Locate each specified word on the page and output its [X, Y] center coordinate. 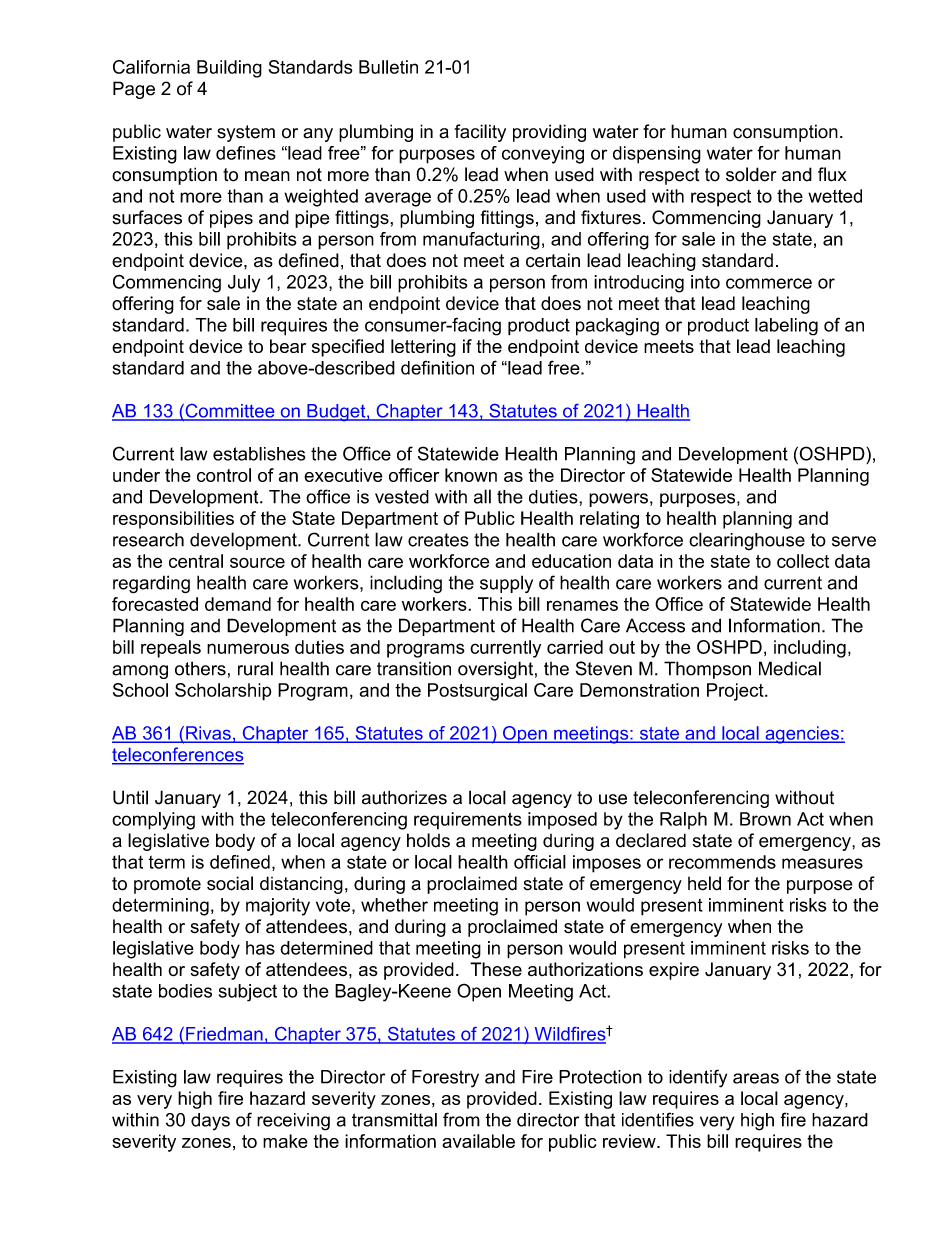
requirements [468, 821]
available [478, 1141]
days [210, 1122]
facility [480, 133]
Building [229, 69]
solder [751, 174]
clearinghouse [747, 541]
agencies [802, 735]
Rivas [208, 734]
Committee [230, 412]
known [471, 475]
